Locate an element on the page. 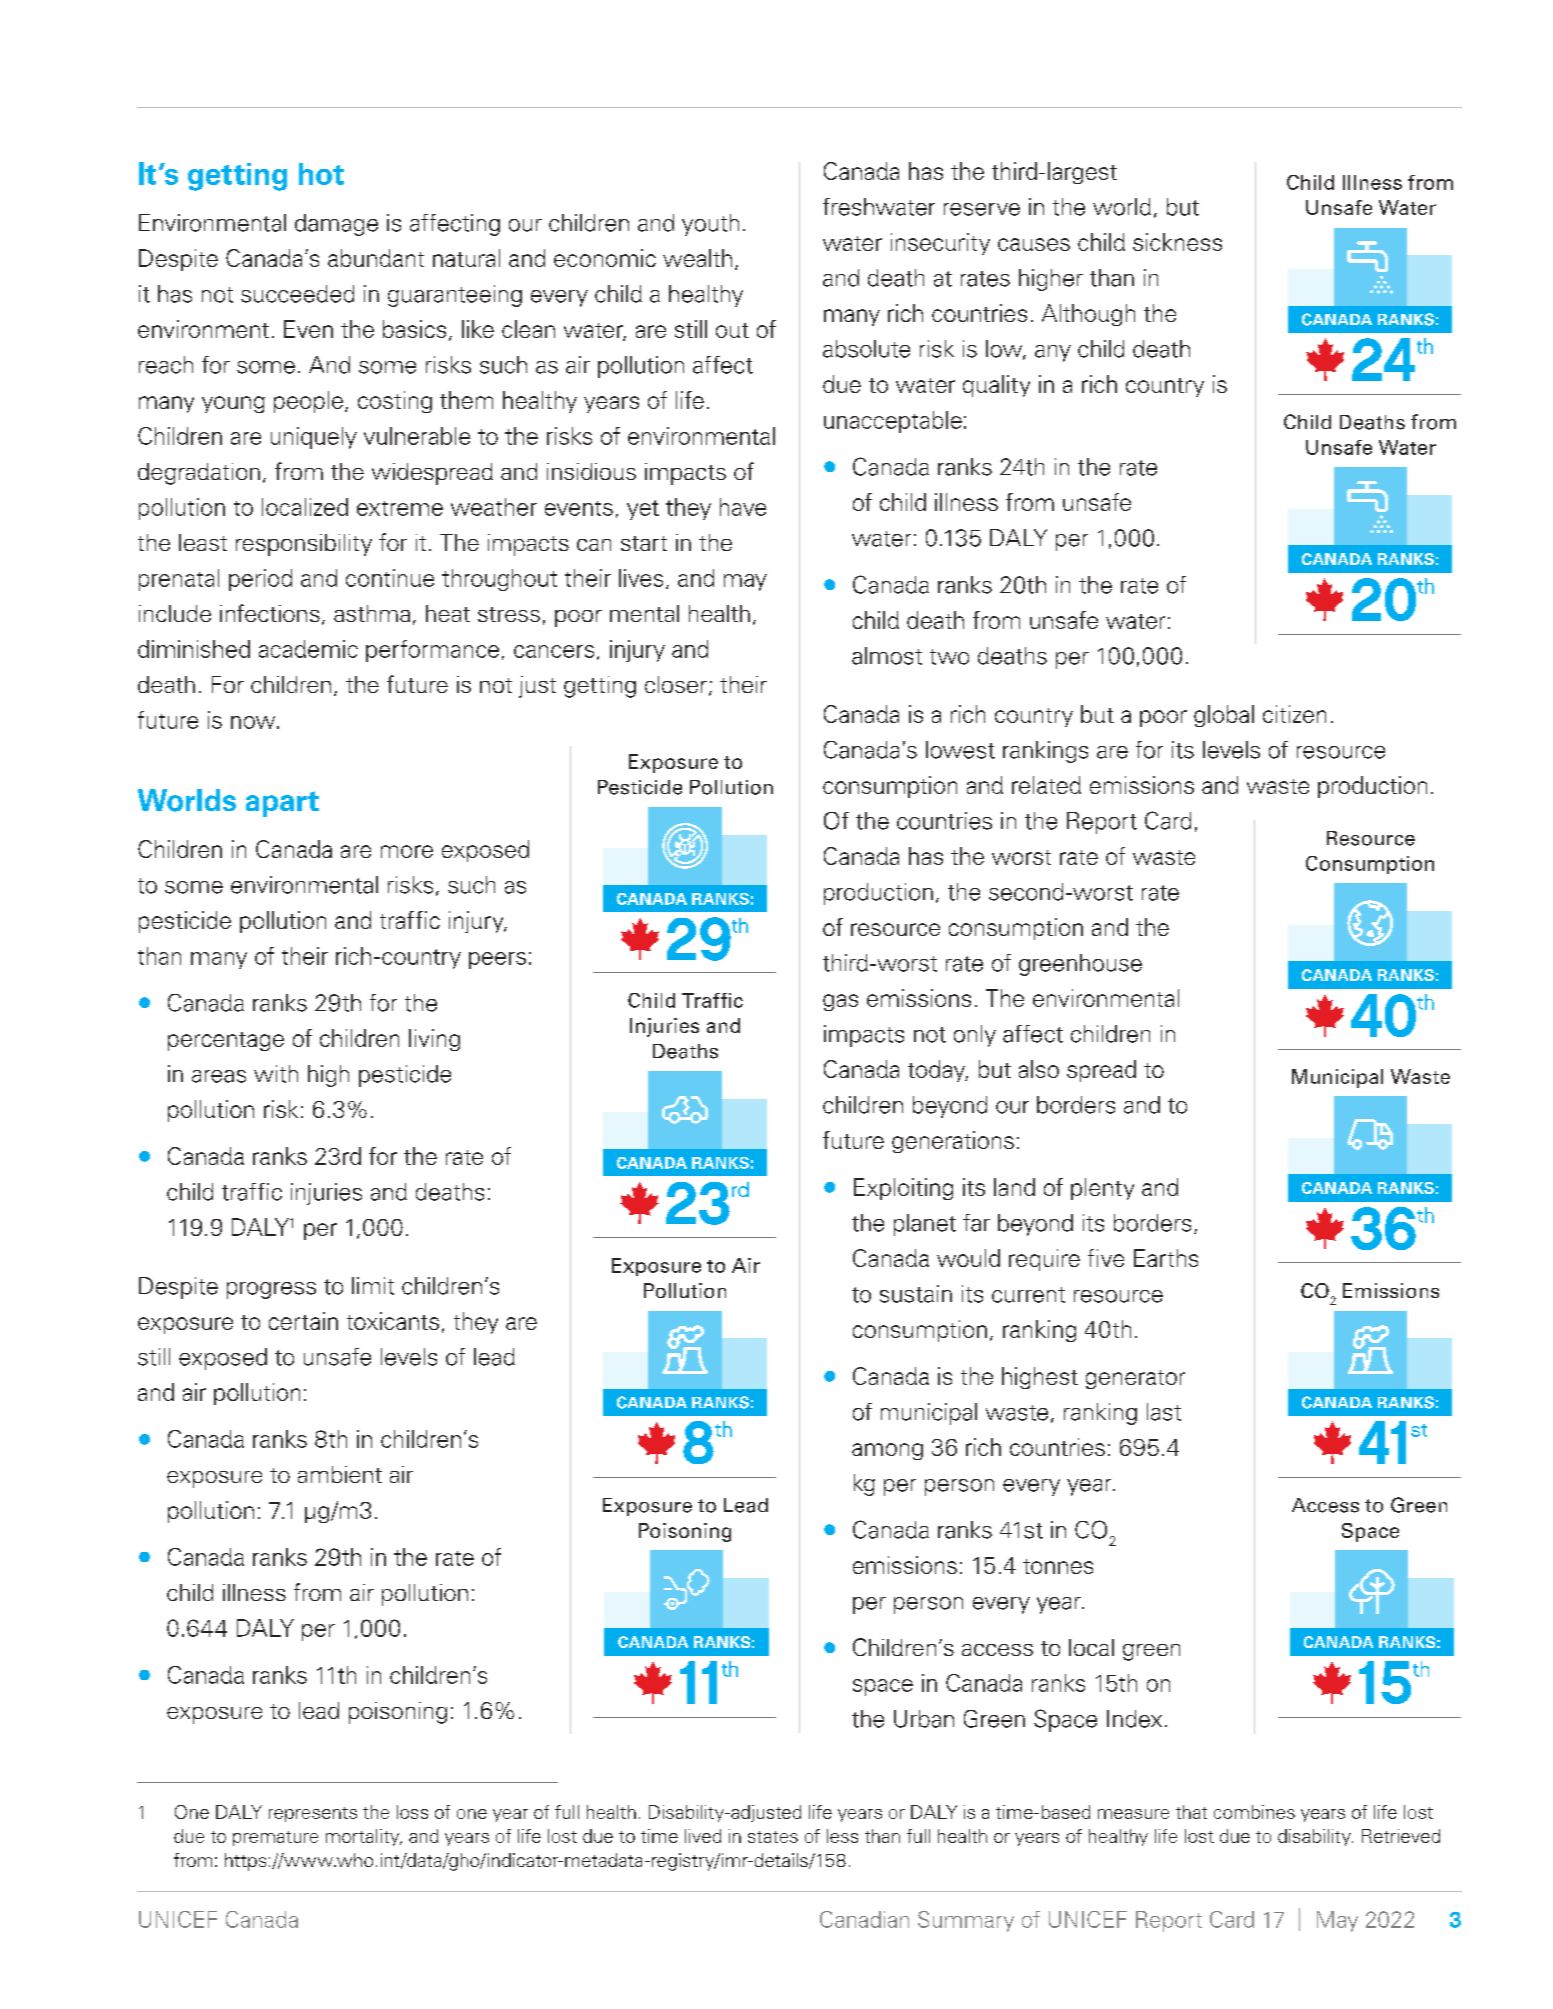 The height and width of the page is (2009, 1553). gas is located at coordinates (840, 1002).
